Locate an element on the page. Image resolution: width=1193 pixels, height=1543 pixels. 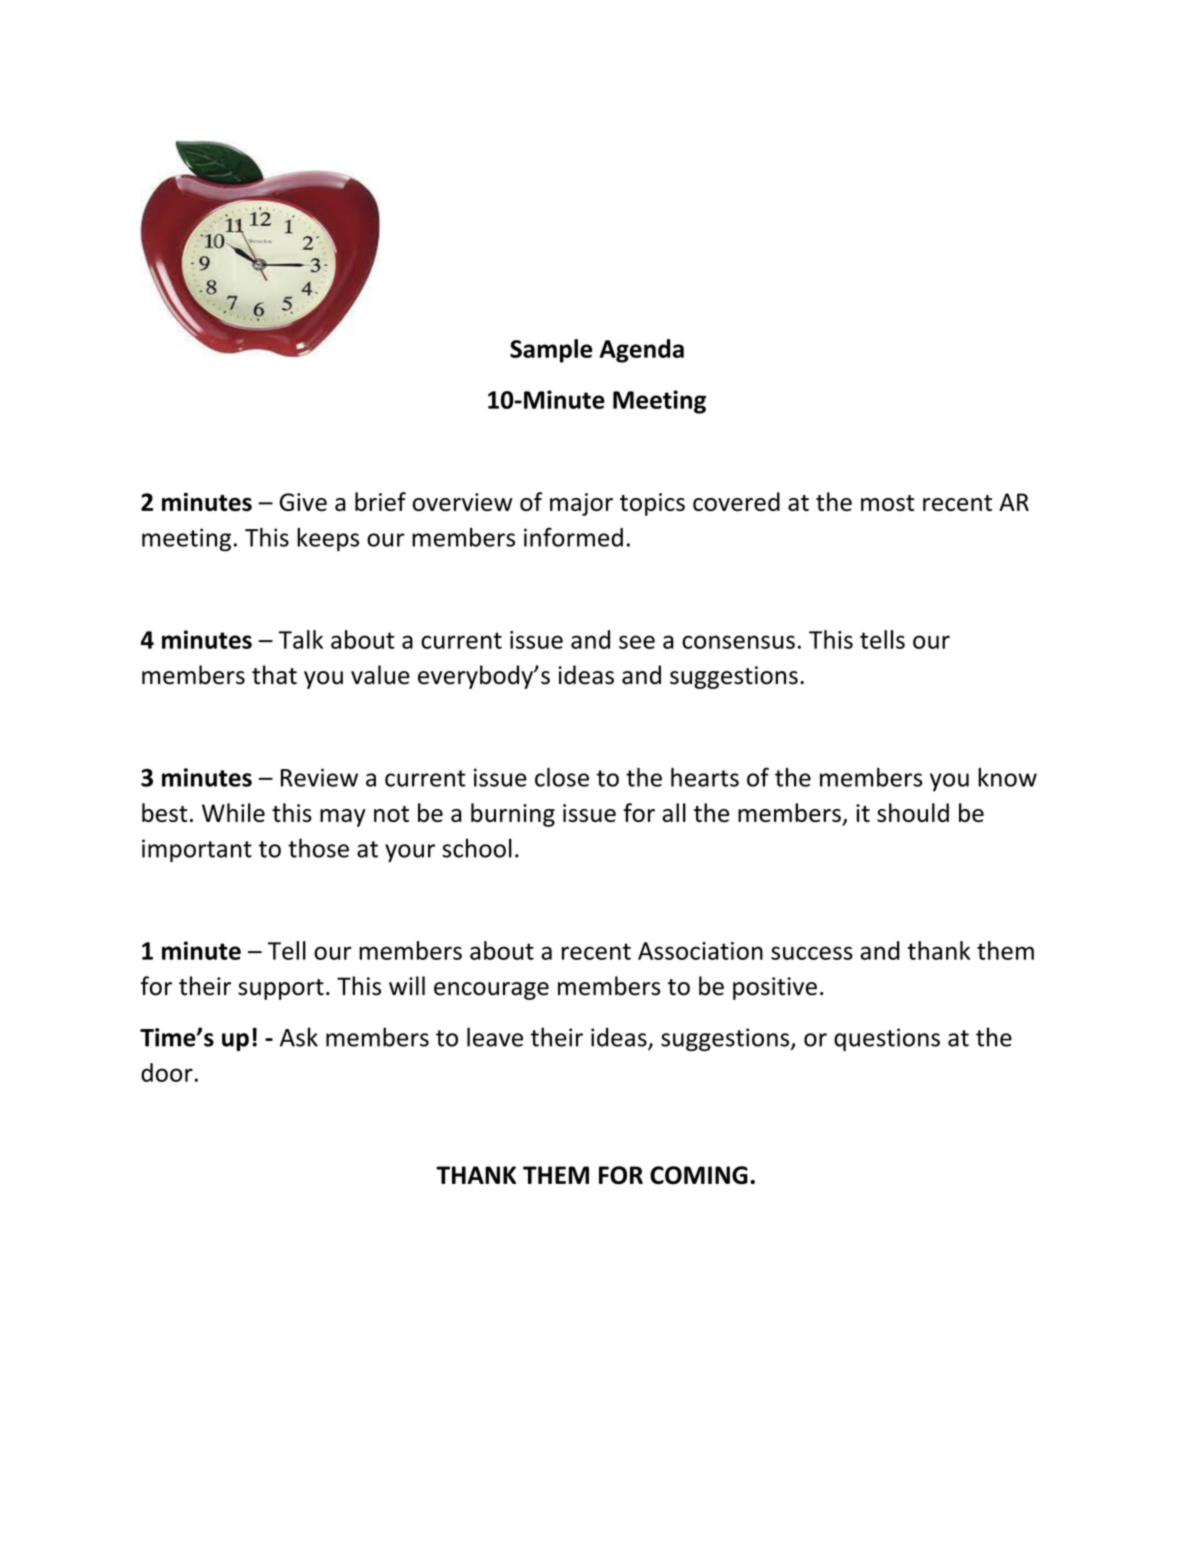
Talk is located at coordinates (300, 639).
